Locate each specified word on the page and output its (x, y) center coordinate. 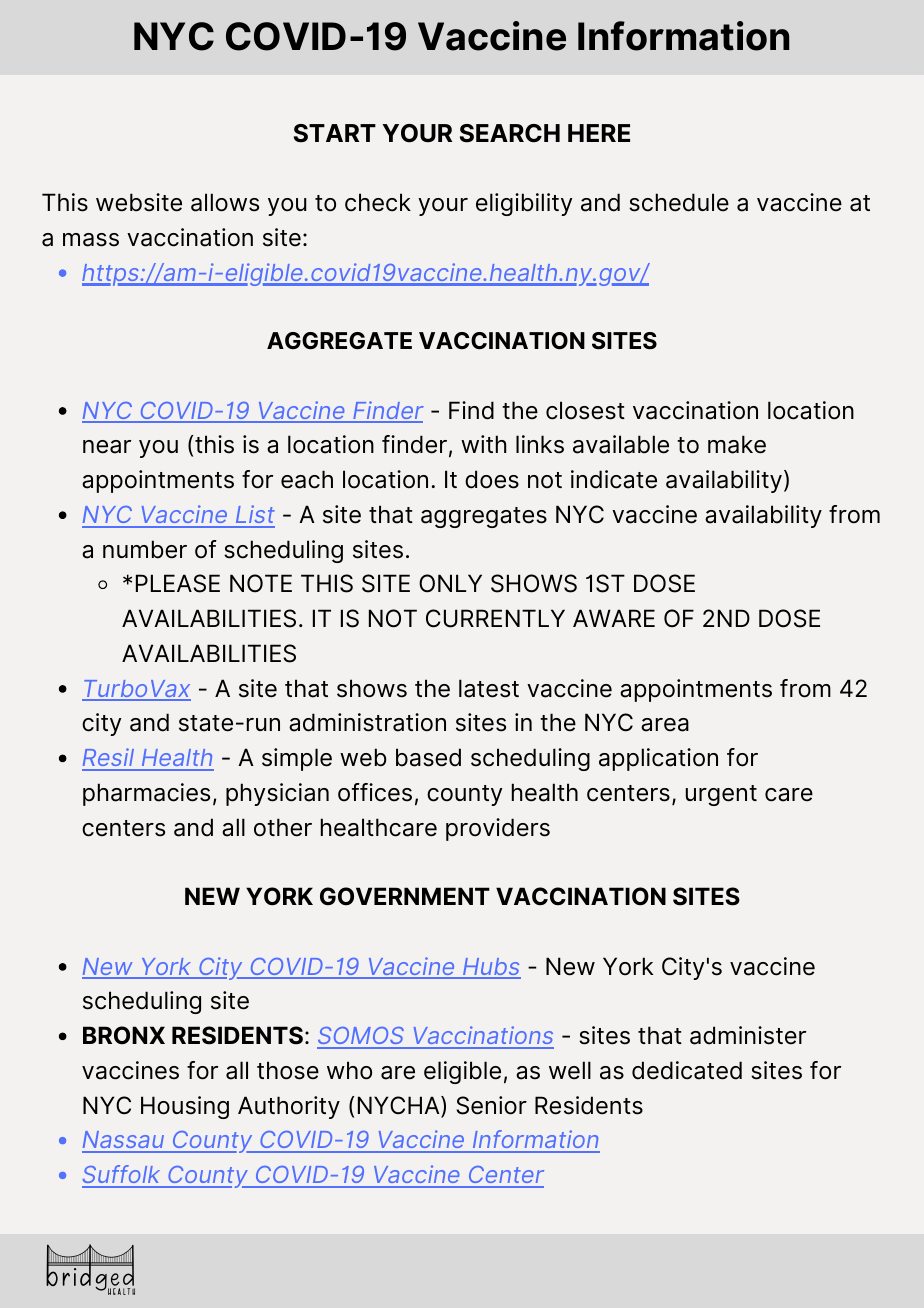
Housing (185, 1107)
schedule (679, 202)
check (378, 202)
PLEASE (178, 583)
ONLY (450, 583)
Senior (491, 1105)
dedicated (687, 1070)
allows (225, 202)
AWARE (614, 618)
